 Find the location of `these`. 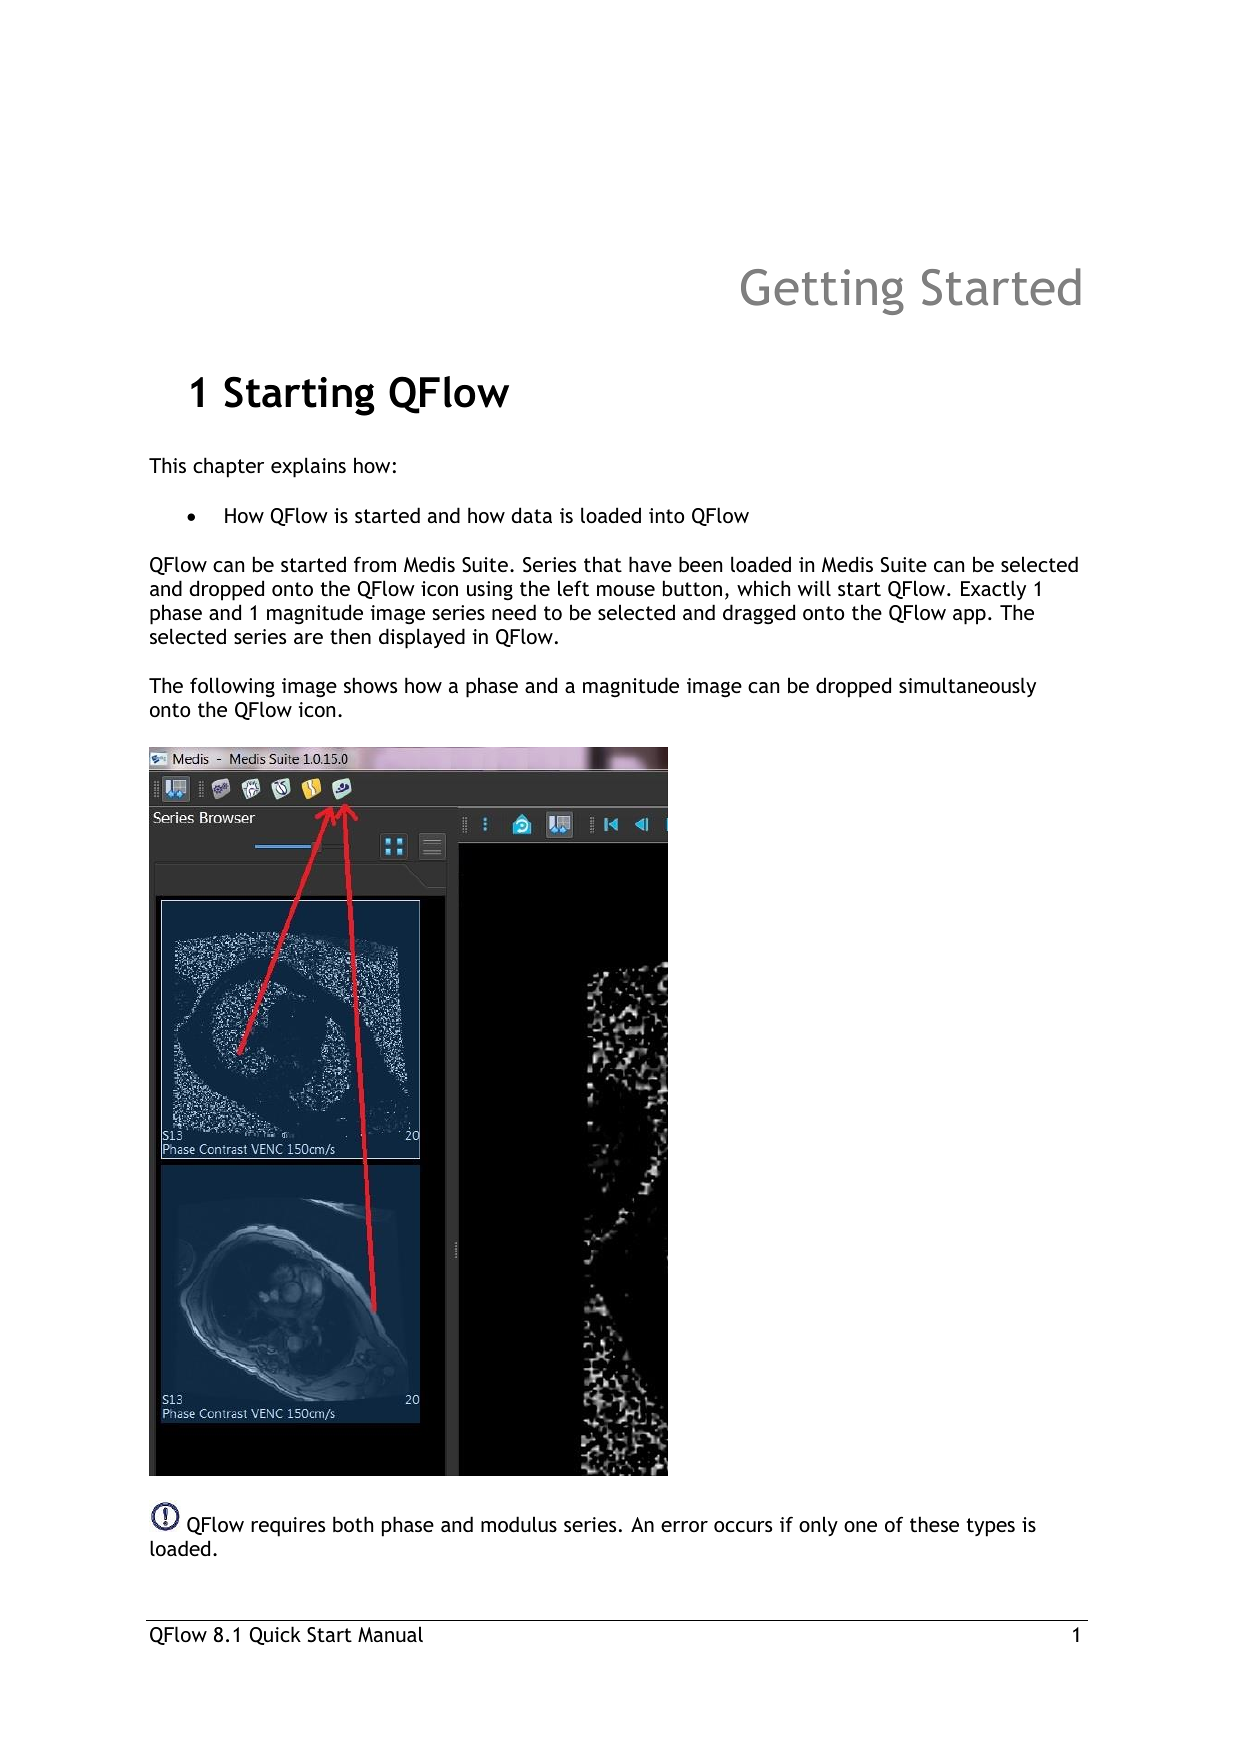

these is located at coordinates (934, 1524).
